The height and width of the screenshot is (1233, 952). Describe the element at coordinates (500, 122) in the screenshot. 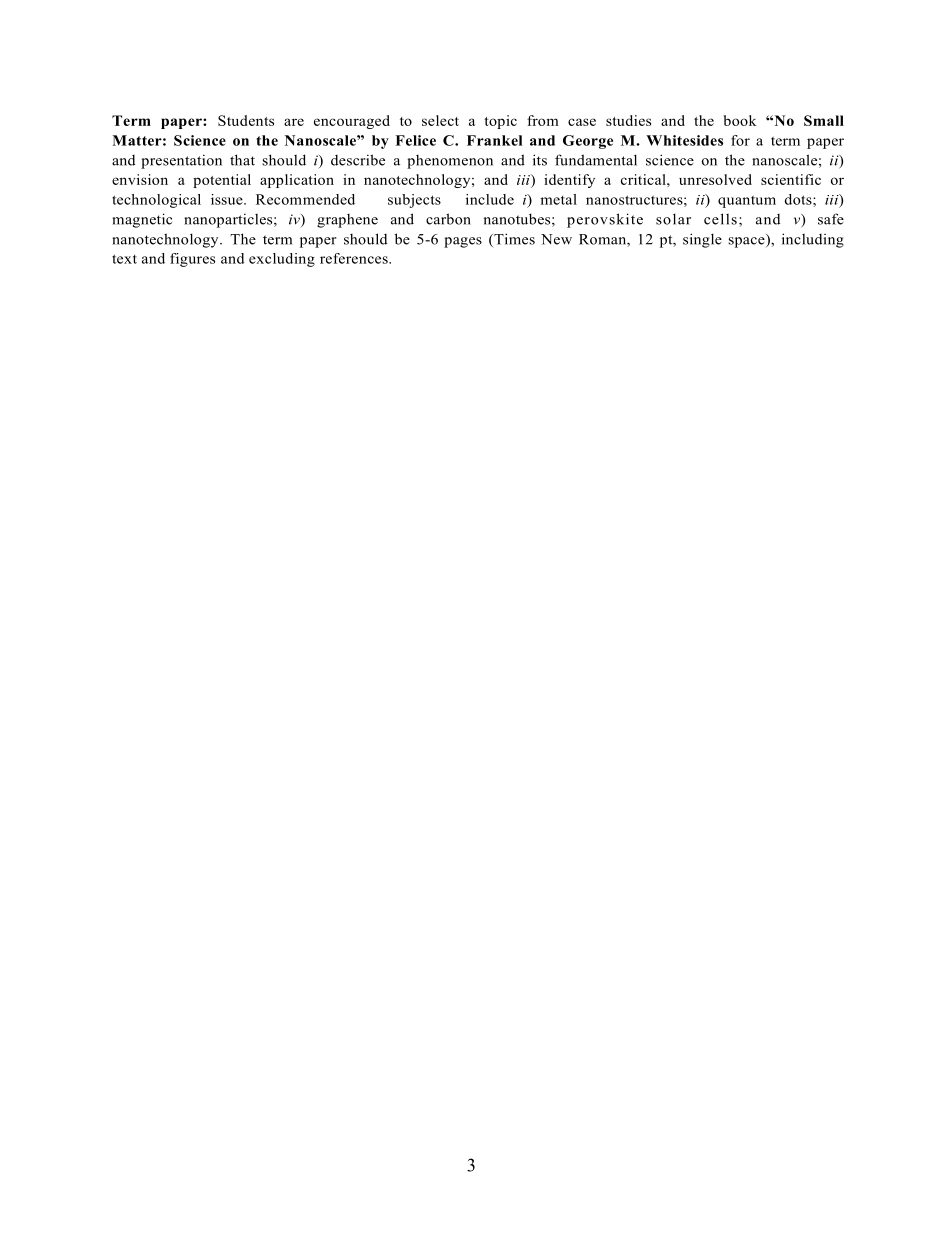

I see `topic` at that location.
